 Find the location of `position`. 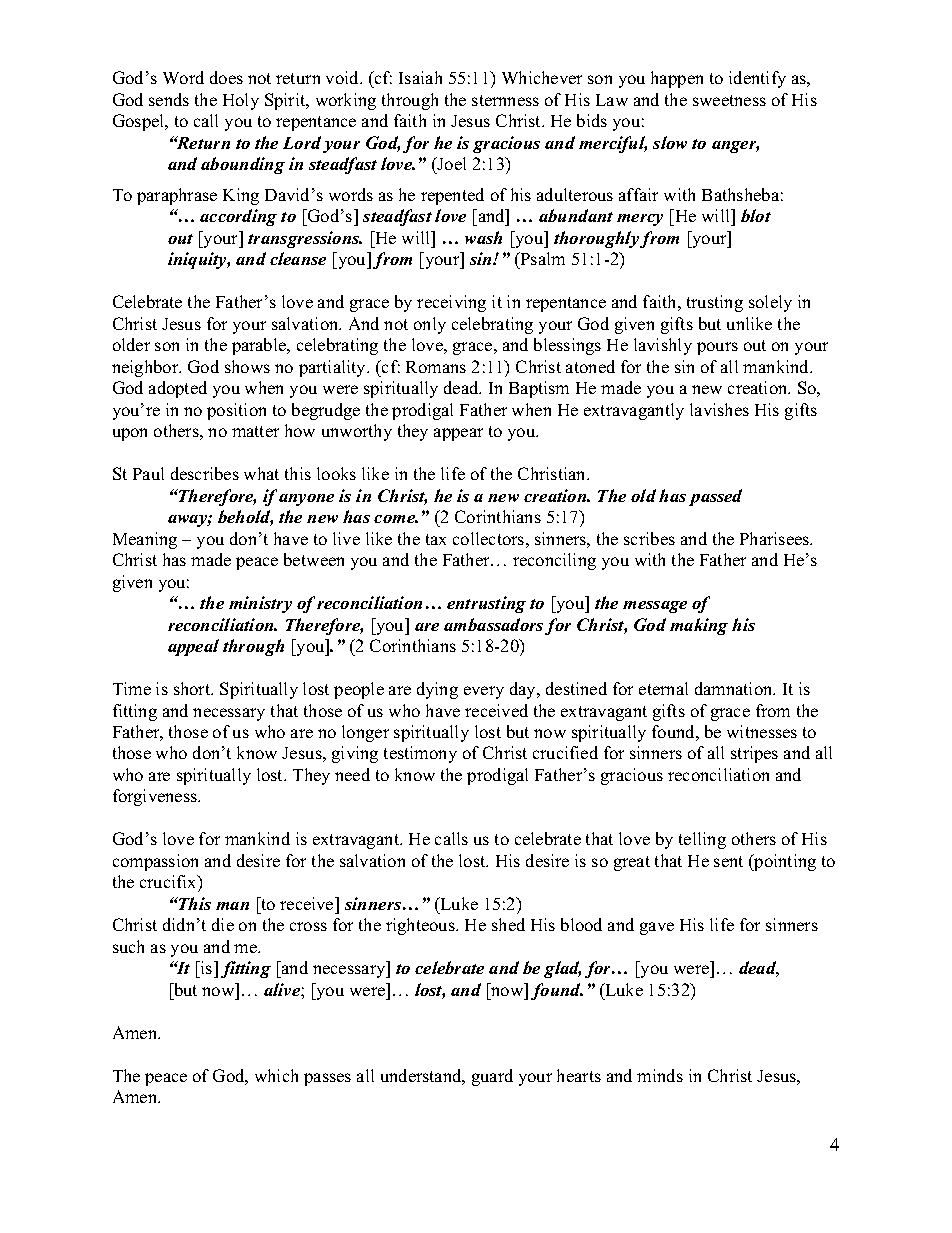

position is located at coordinates (236, 411).
